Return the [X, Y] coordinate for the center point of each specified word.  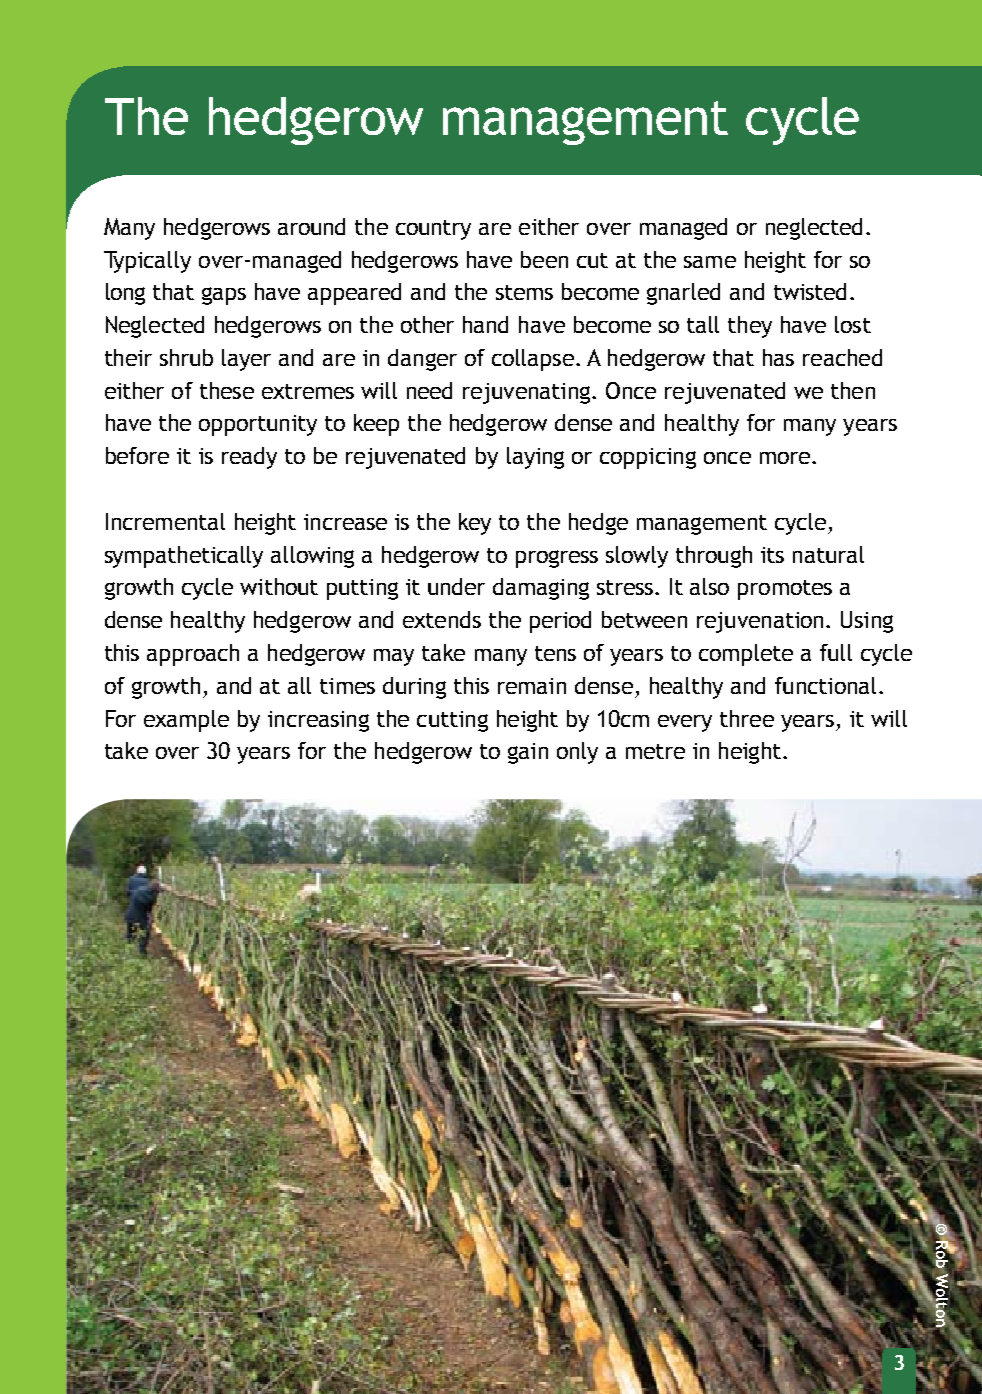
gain [528, 753]
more [785, 458]
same [710, 262]
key [475, 524]
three [747, 718]
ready [249, 458]
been [544, 259]
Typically [147, 262]
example [186, 721]
